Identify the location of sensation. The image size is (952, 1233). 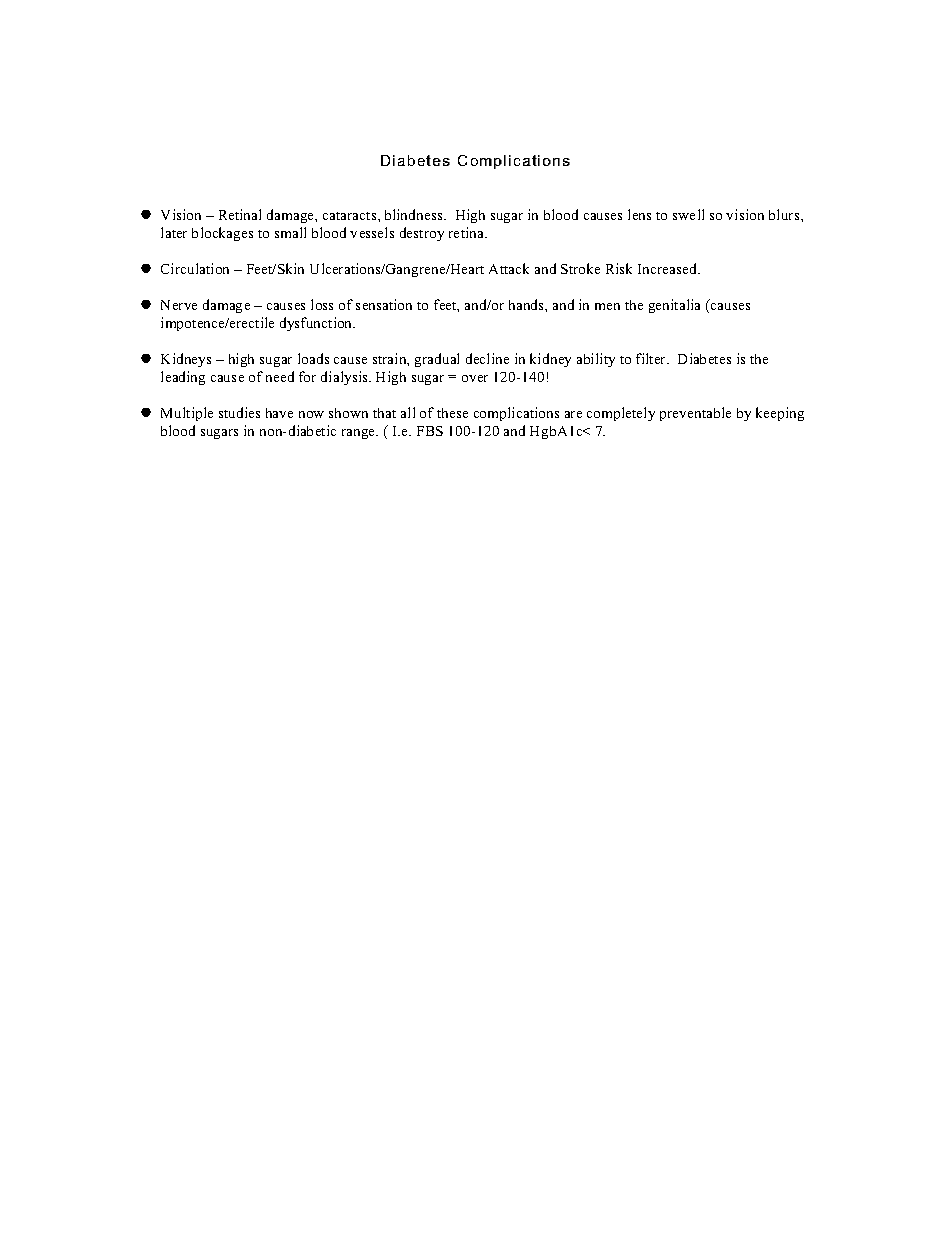
(384, 304).
